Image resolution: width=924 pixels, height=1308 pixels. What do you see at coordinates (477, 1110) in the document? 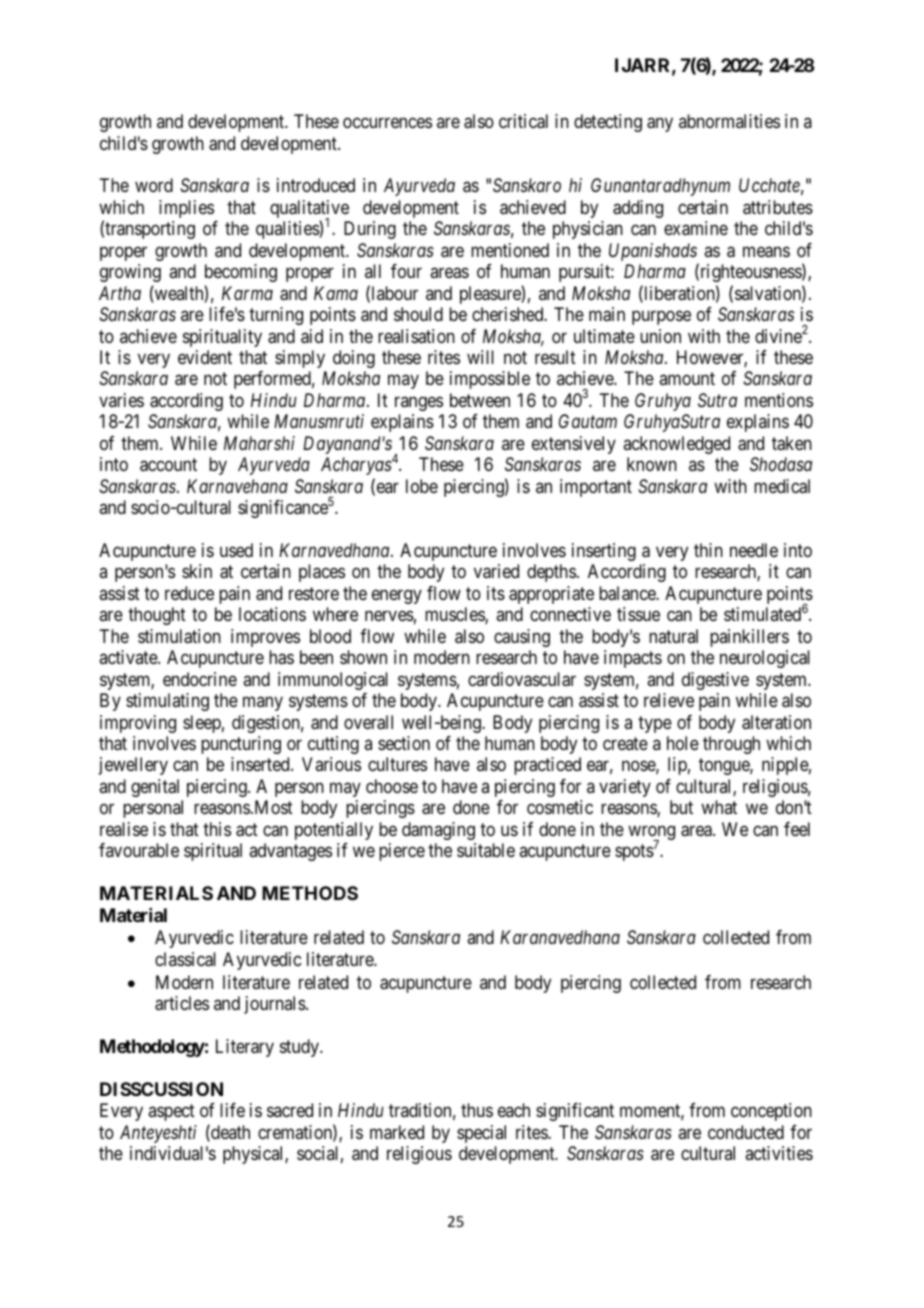
I see `thus` at bounding box center [477, 1110].
